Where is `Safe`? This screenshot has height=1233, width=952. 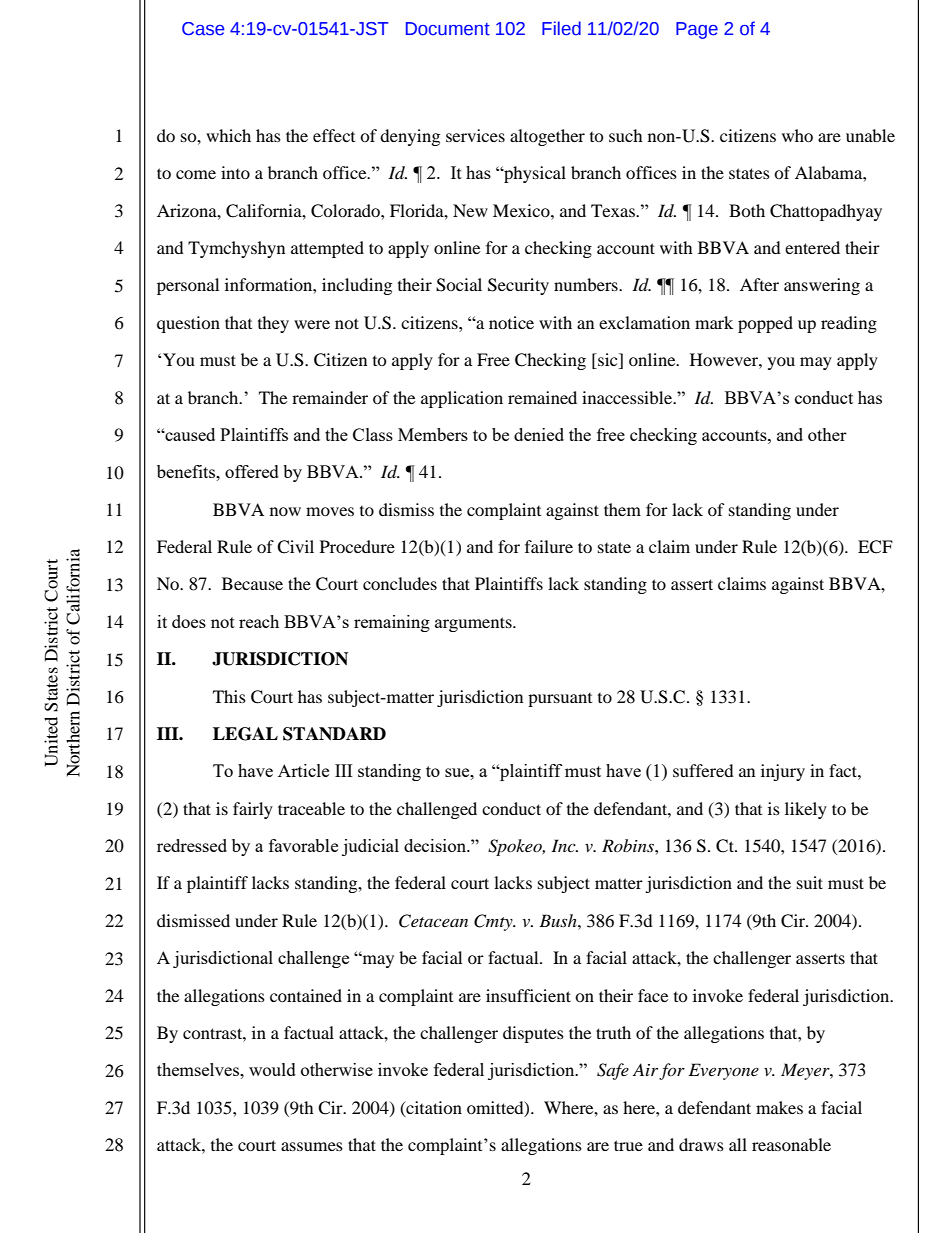
Safe is located at coordinates (613, 1071).
